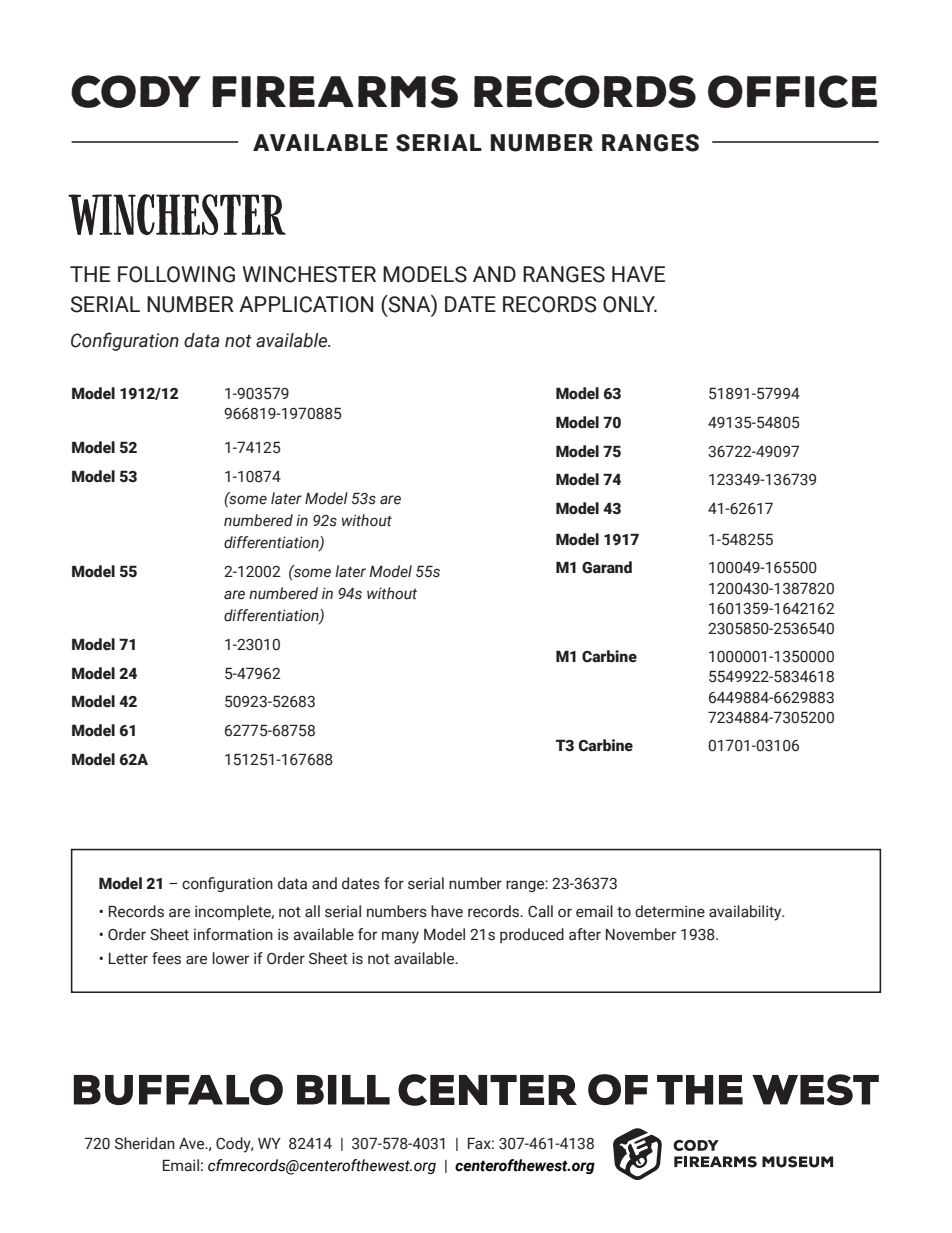 The width and height of the document is (952, 1233). I want to click on Sheridan, so click(145, 1143).
